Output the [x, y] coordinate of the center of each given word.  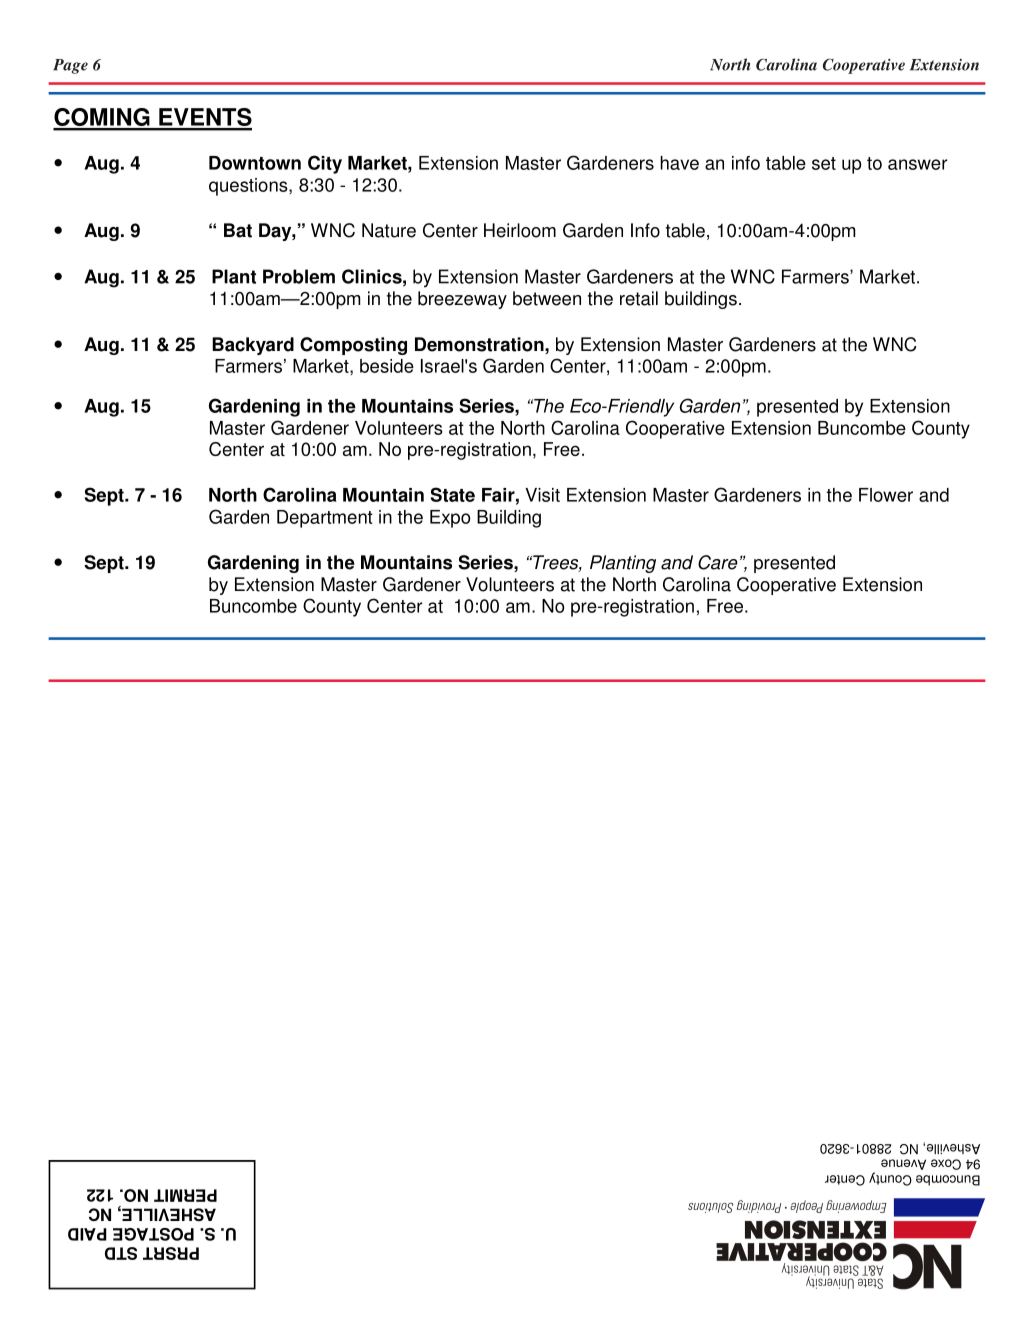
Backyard [253, 346]
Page [70, 66]
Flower [886, 495]
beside [387, 366]
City [325, 164]
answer [918, 164]
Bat [238, 230]
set [824, 163]
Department [325, 519]
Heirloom [520, 230]
